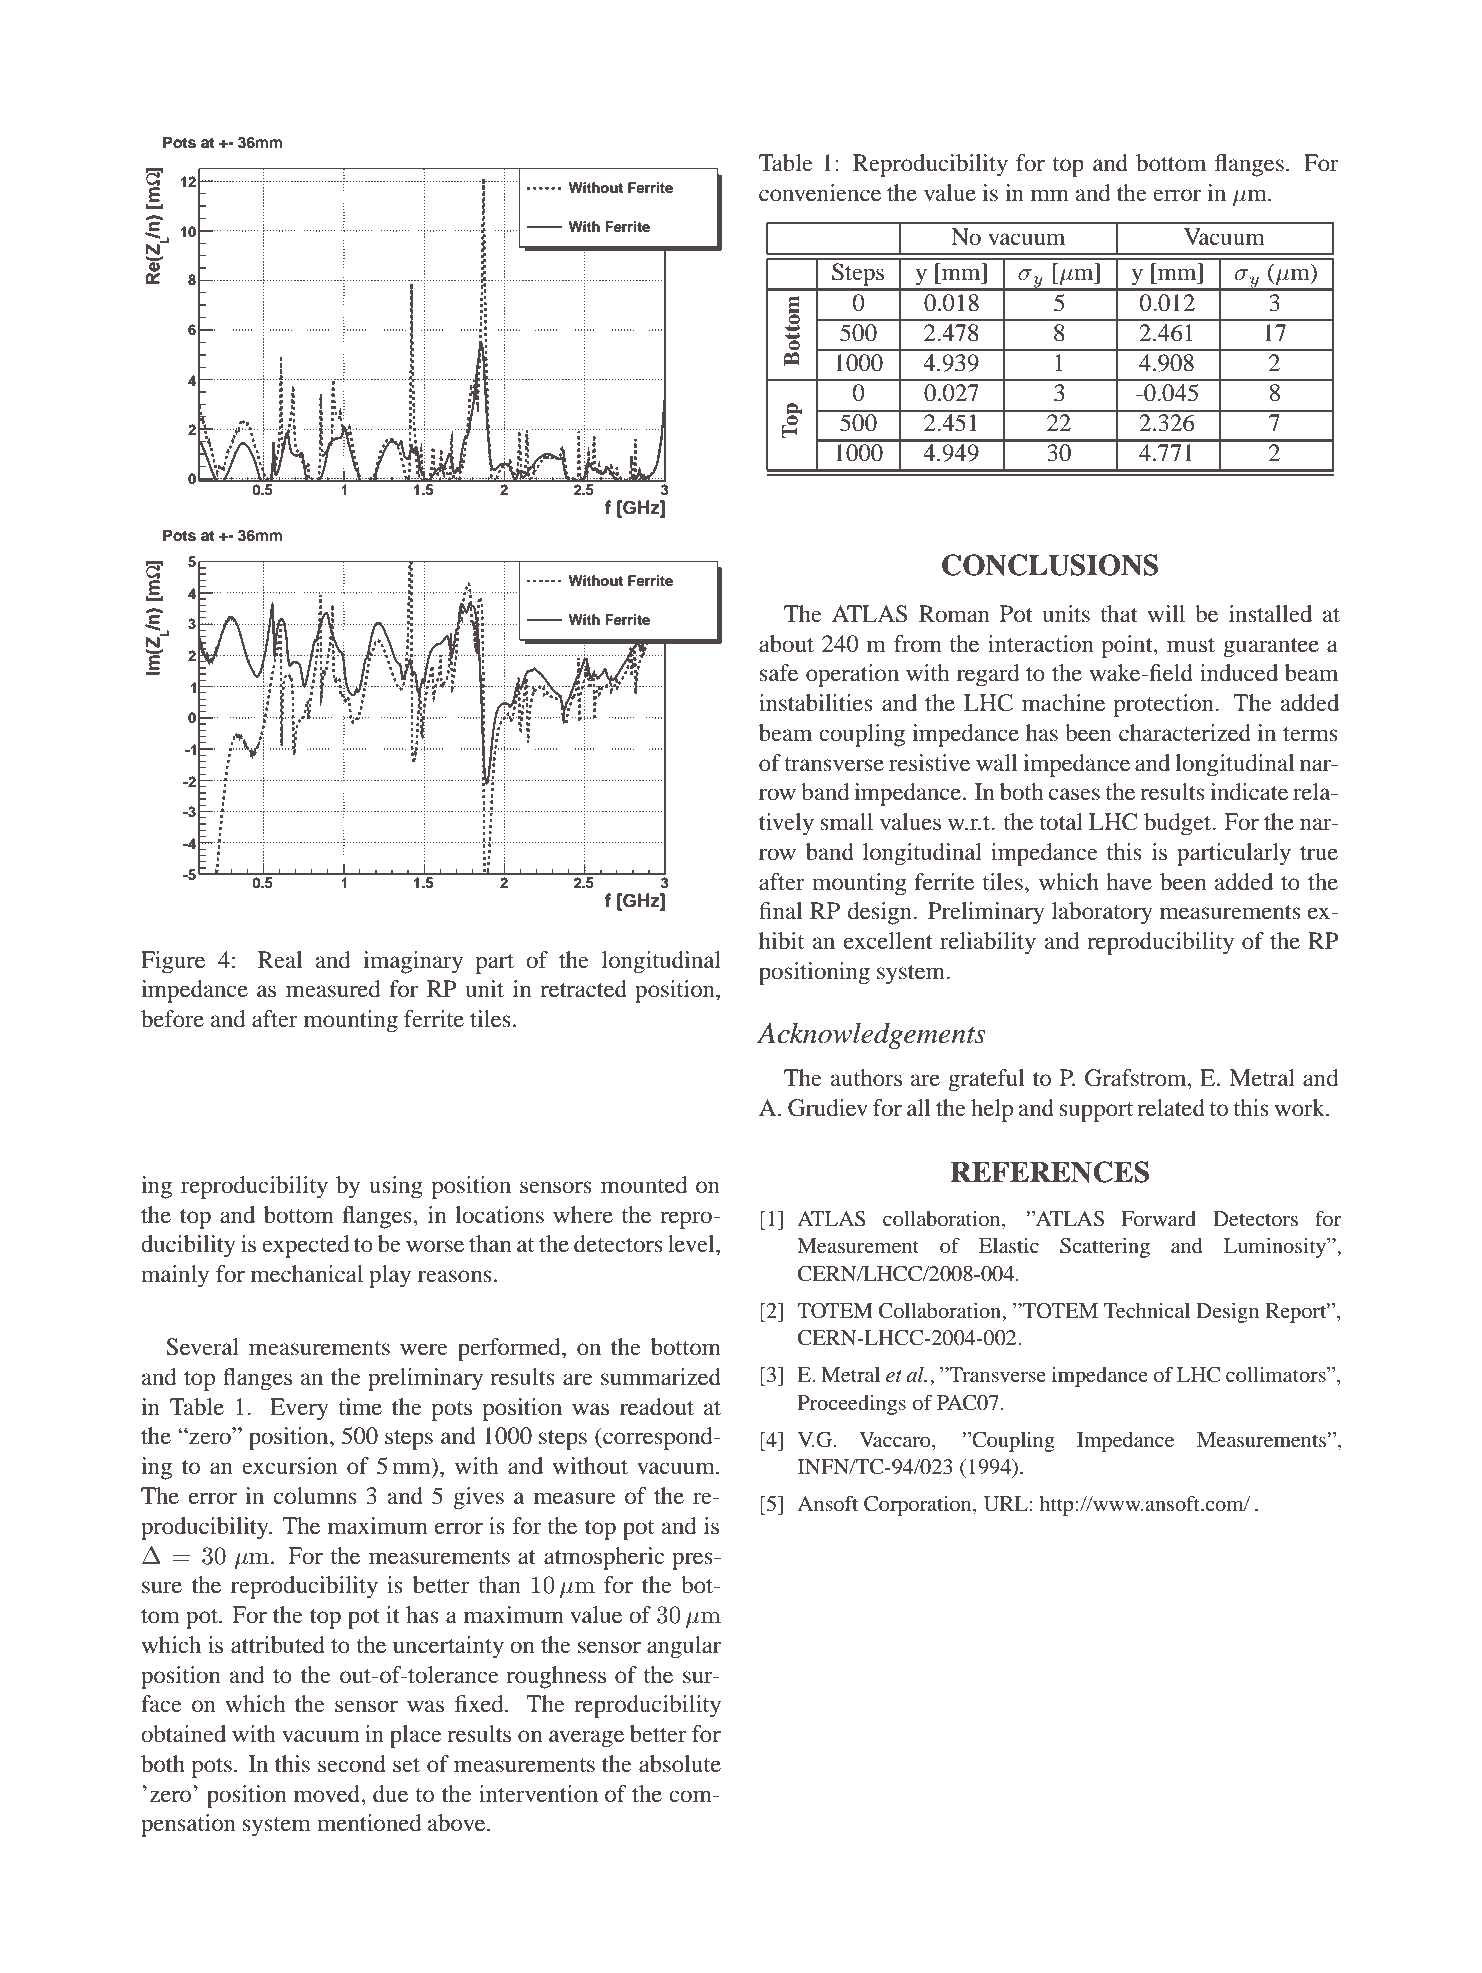  Describe the element at coordinates (307, 1274) in the image. I see `mechanical` at that location.
